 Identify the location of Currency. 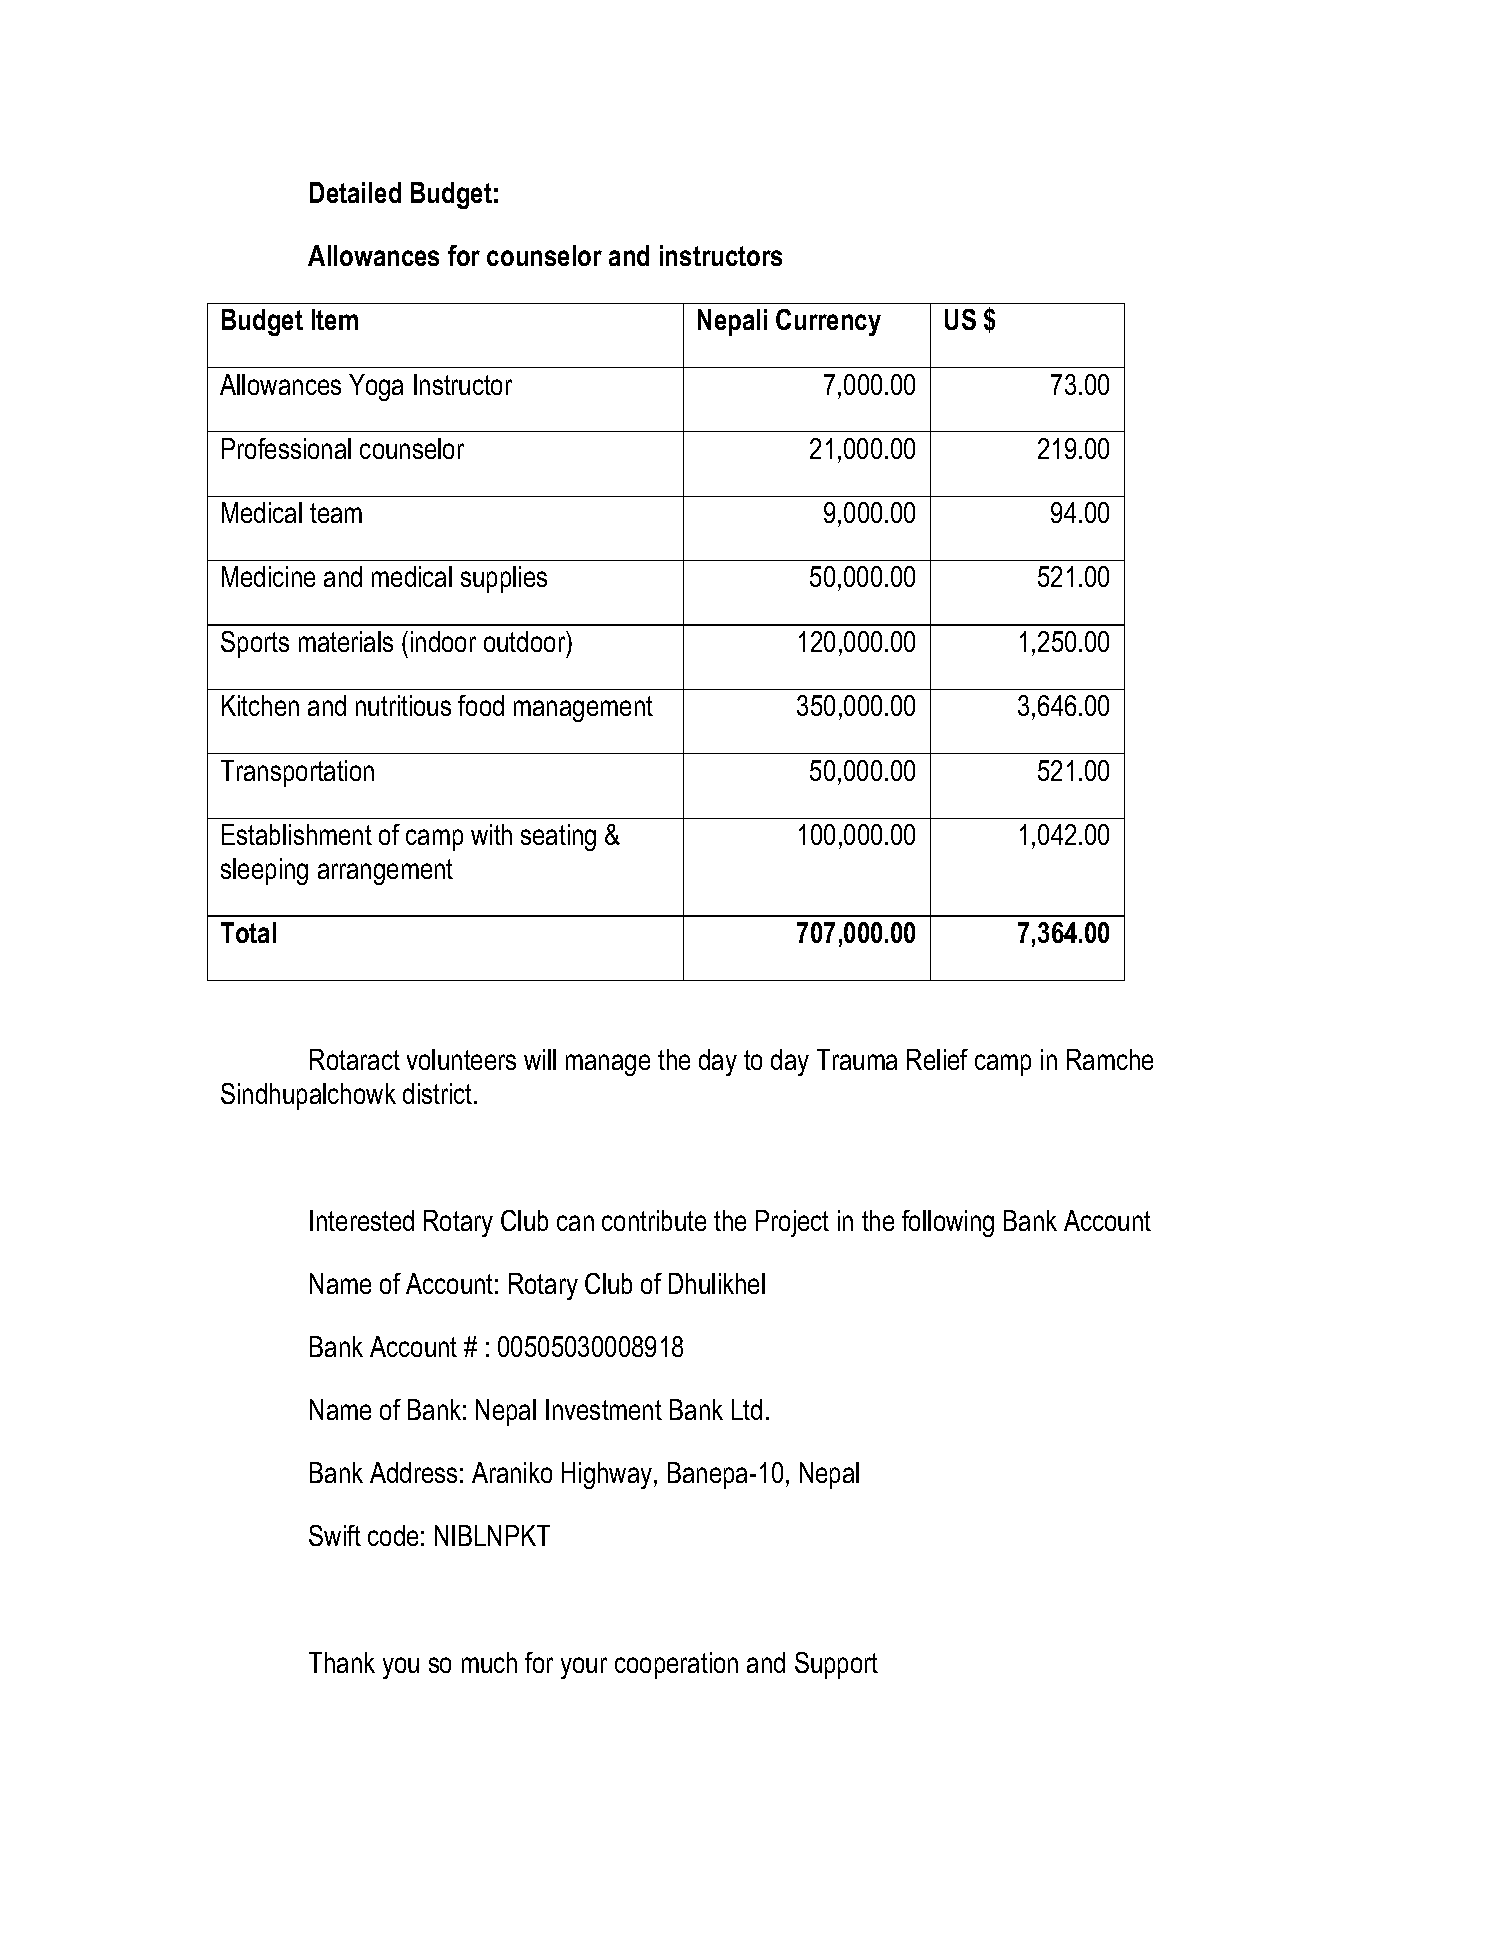
(828, 322).
